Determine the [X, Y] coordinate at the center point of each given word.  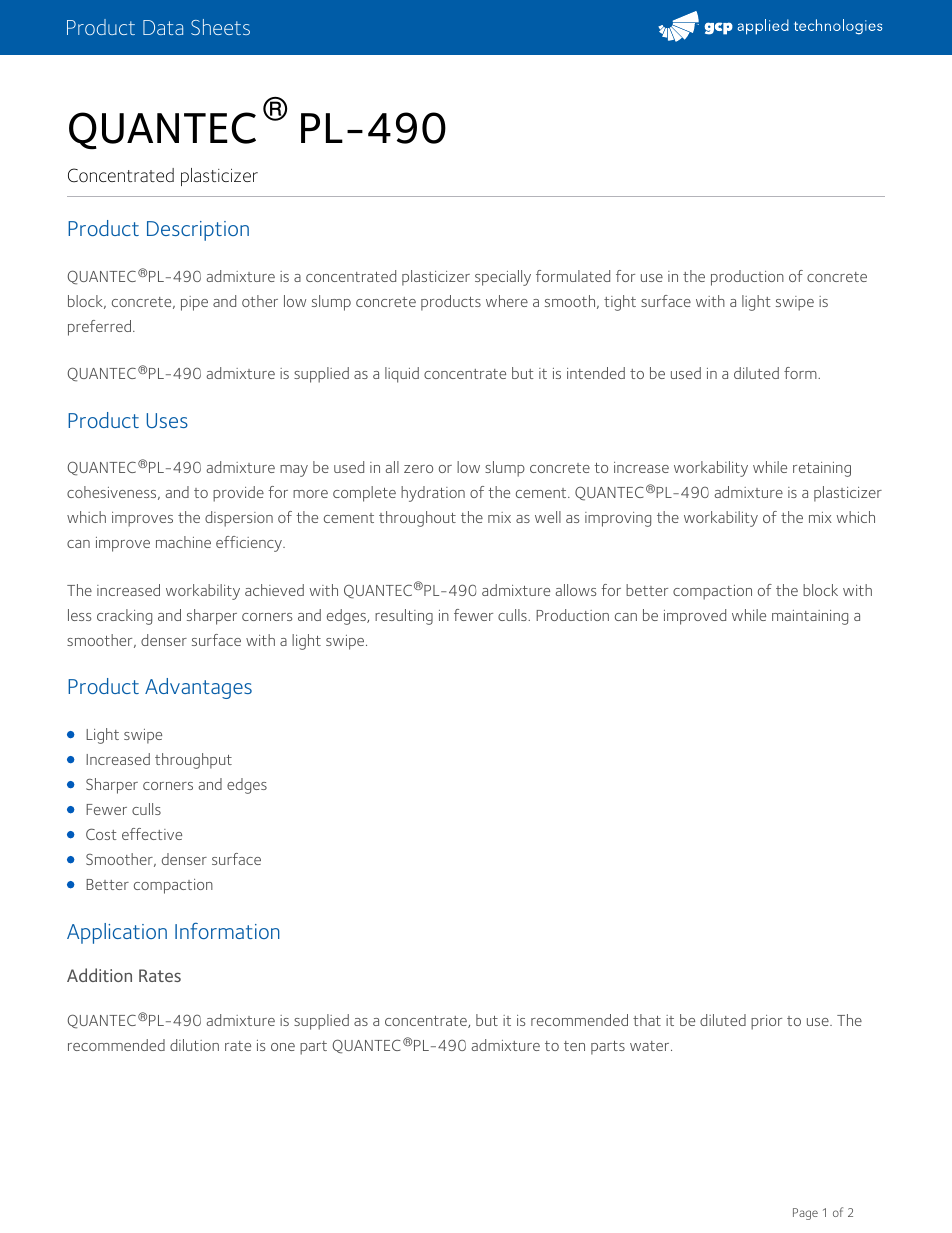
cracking [124, 617]
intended [596, 373]
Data [163, 27]
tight [620, 303]
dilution [194, 1045]
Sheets [220, 27]
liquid [402, 375]
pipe [194, 303]
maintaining [810, 617]
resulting [404, 617]
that [647, 1020]
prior [766, 1022]
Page [805, 1214]
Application [117, 933]
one [283, 1047]
